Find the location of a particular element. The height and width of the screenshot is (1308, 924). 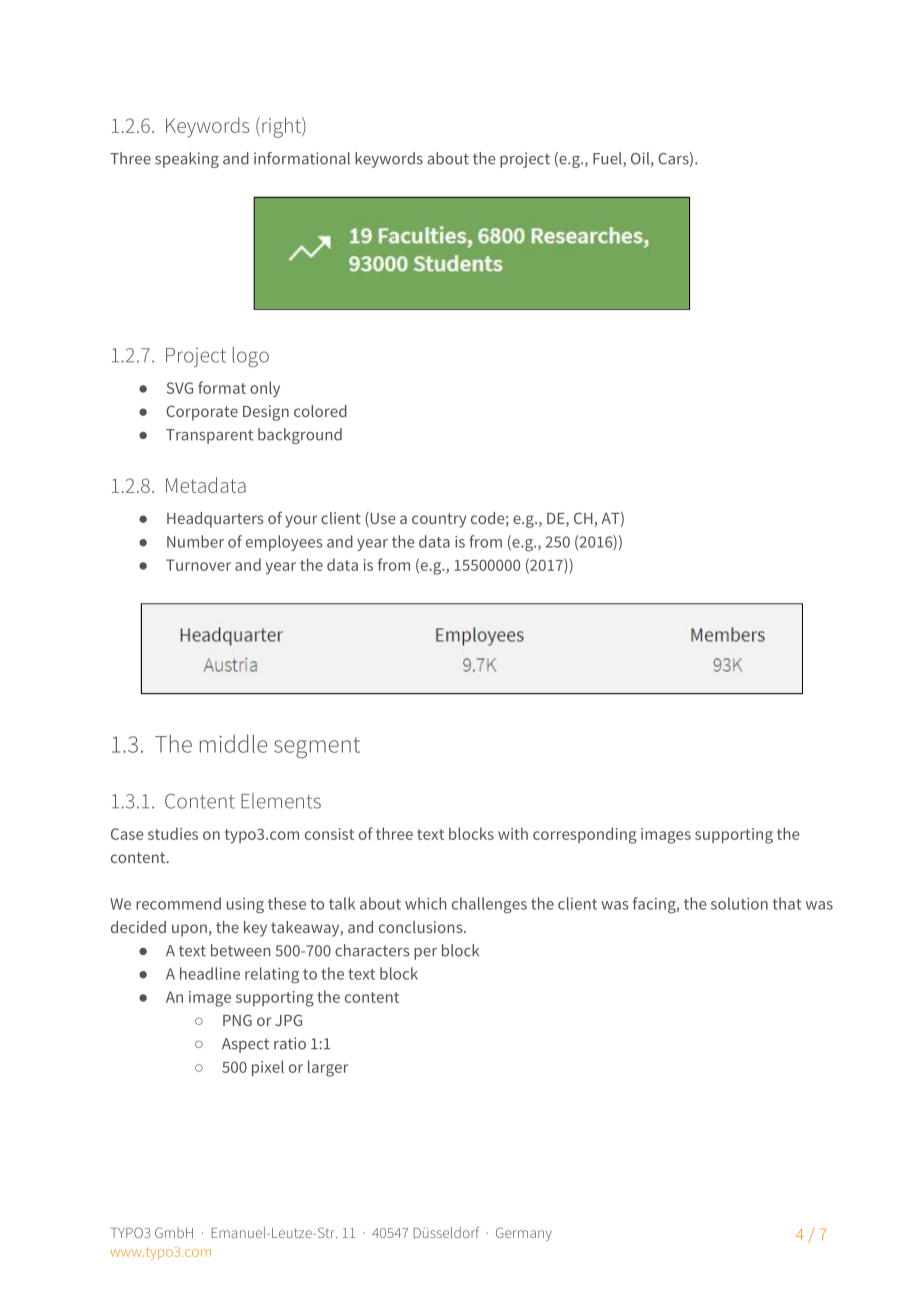

Germany is located at coordinates (524, 1234).
